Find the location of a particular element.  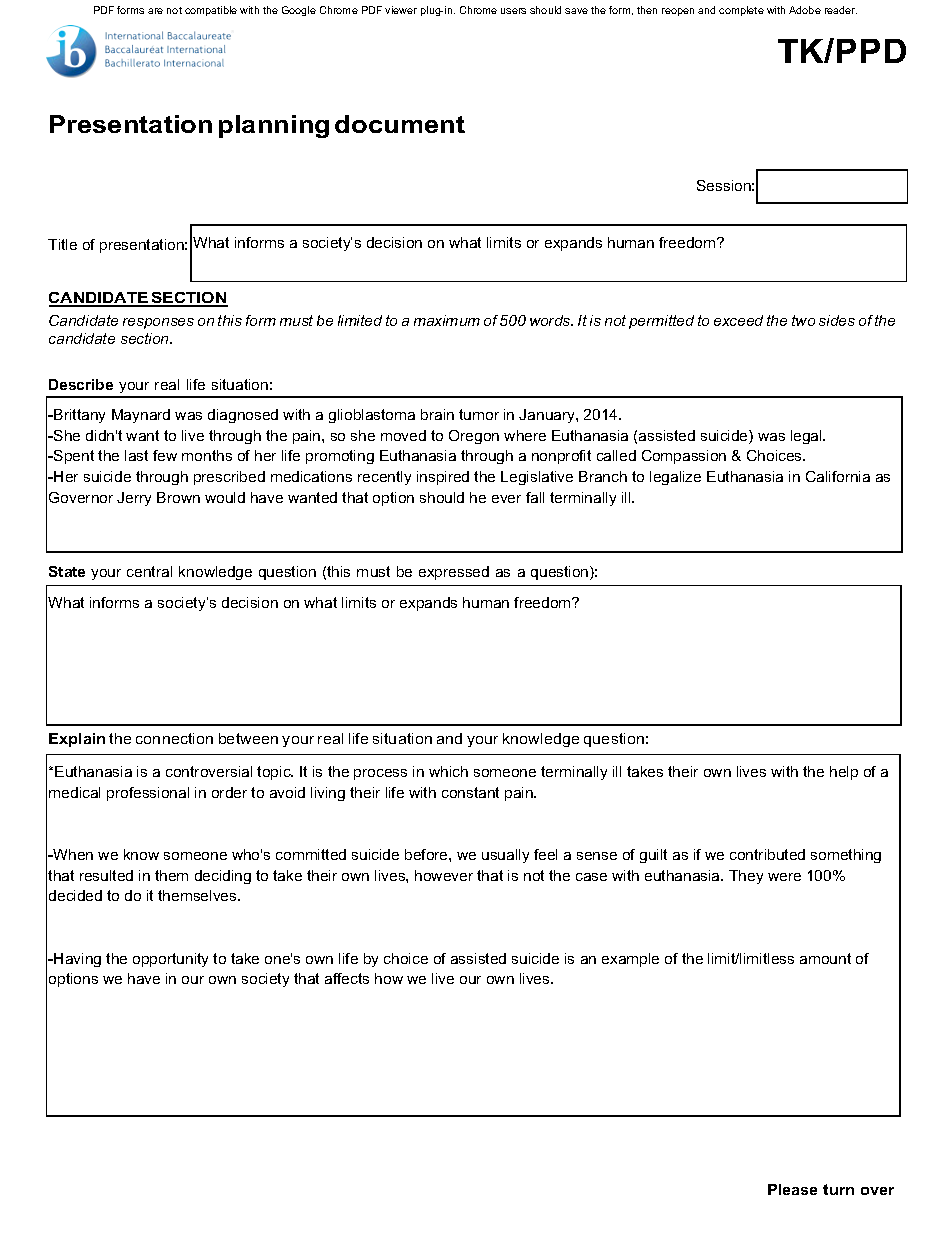

are is located at coordinates (155, 11).
